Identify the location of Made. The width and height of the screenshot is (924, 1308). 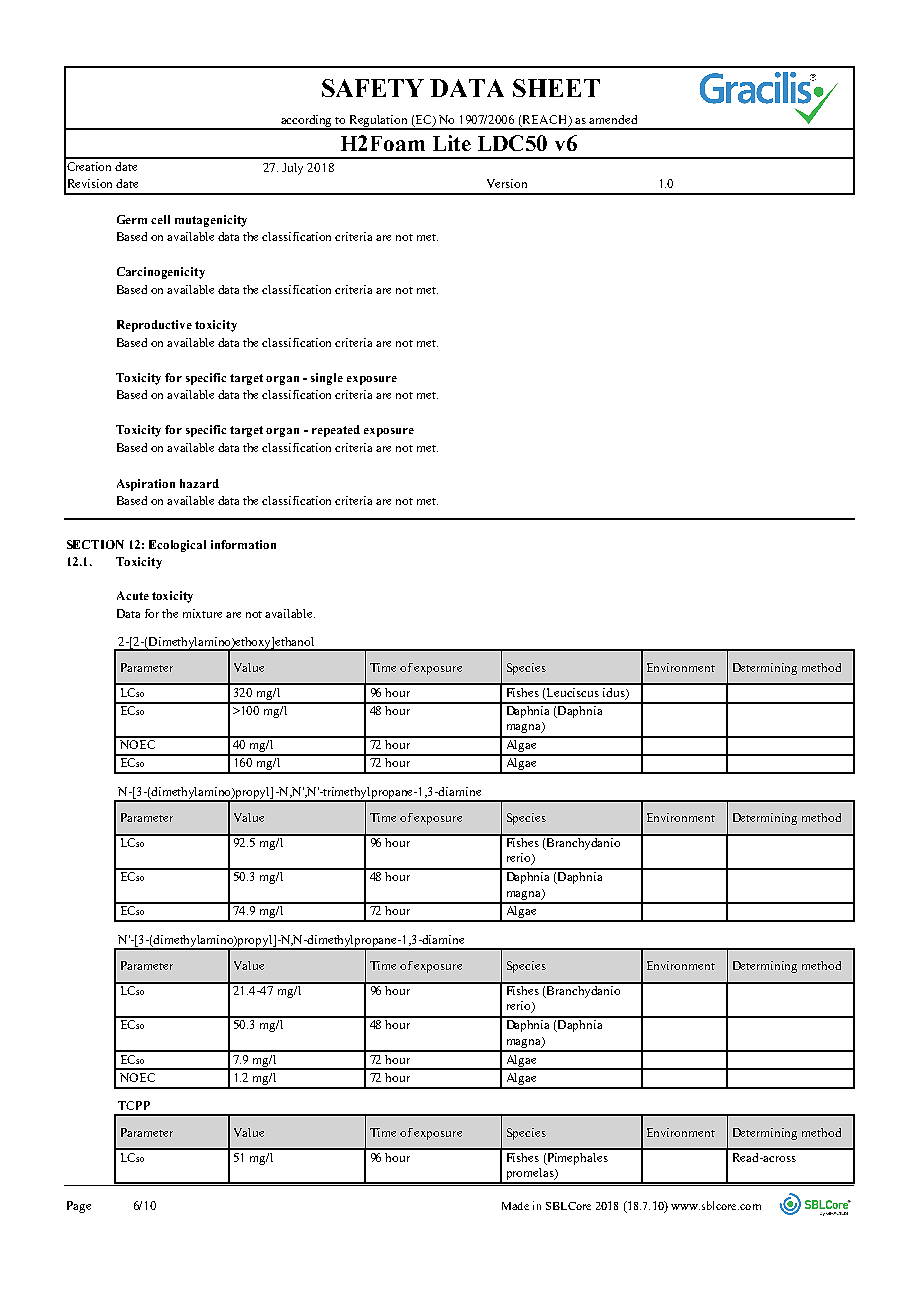
(515, 1206).
